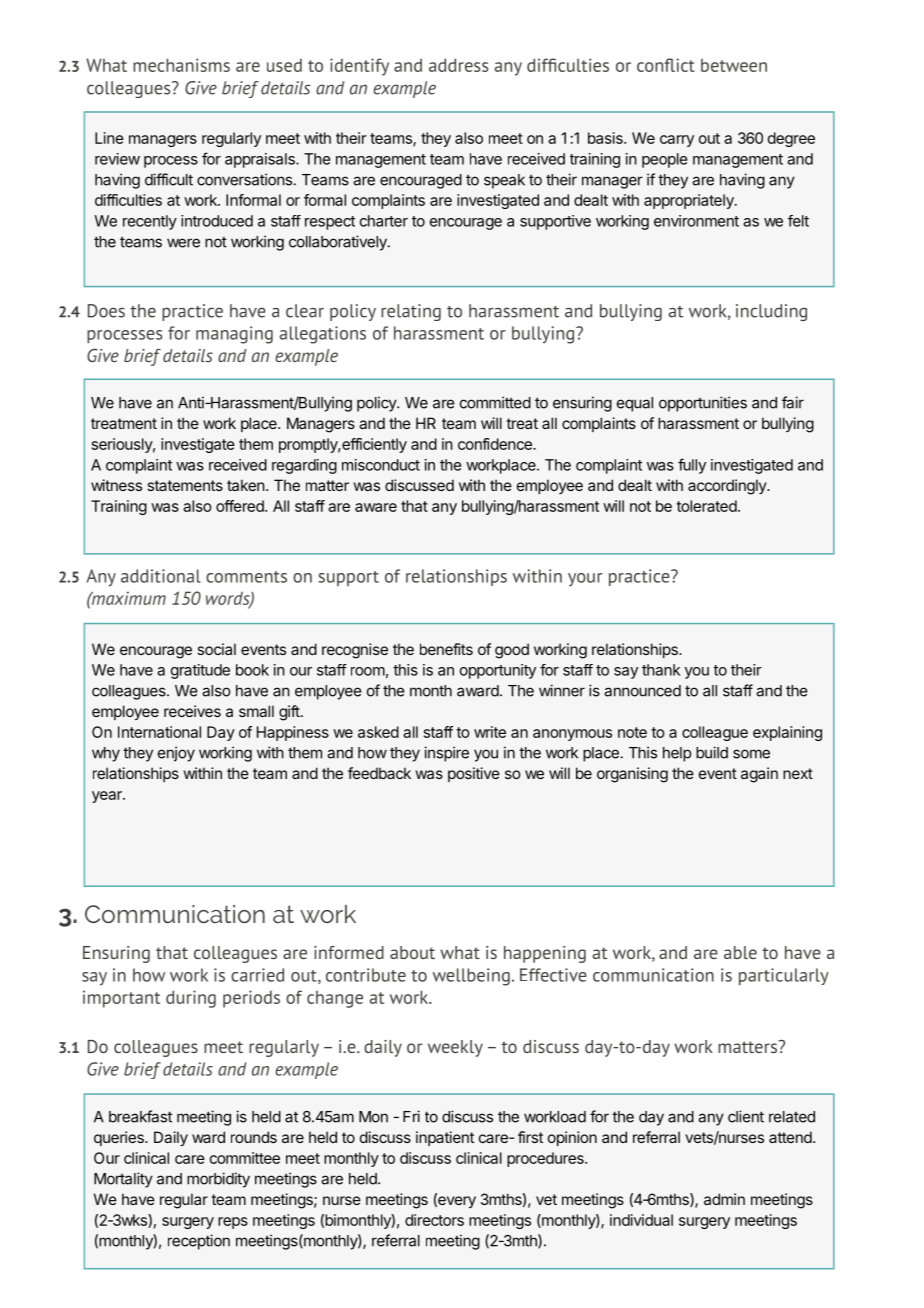  What do you see at coordinates (411, 312) in the page?
I see `relating` at bounding box center [411, 312].
